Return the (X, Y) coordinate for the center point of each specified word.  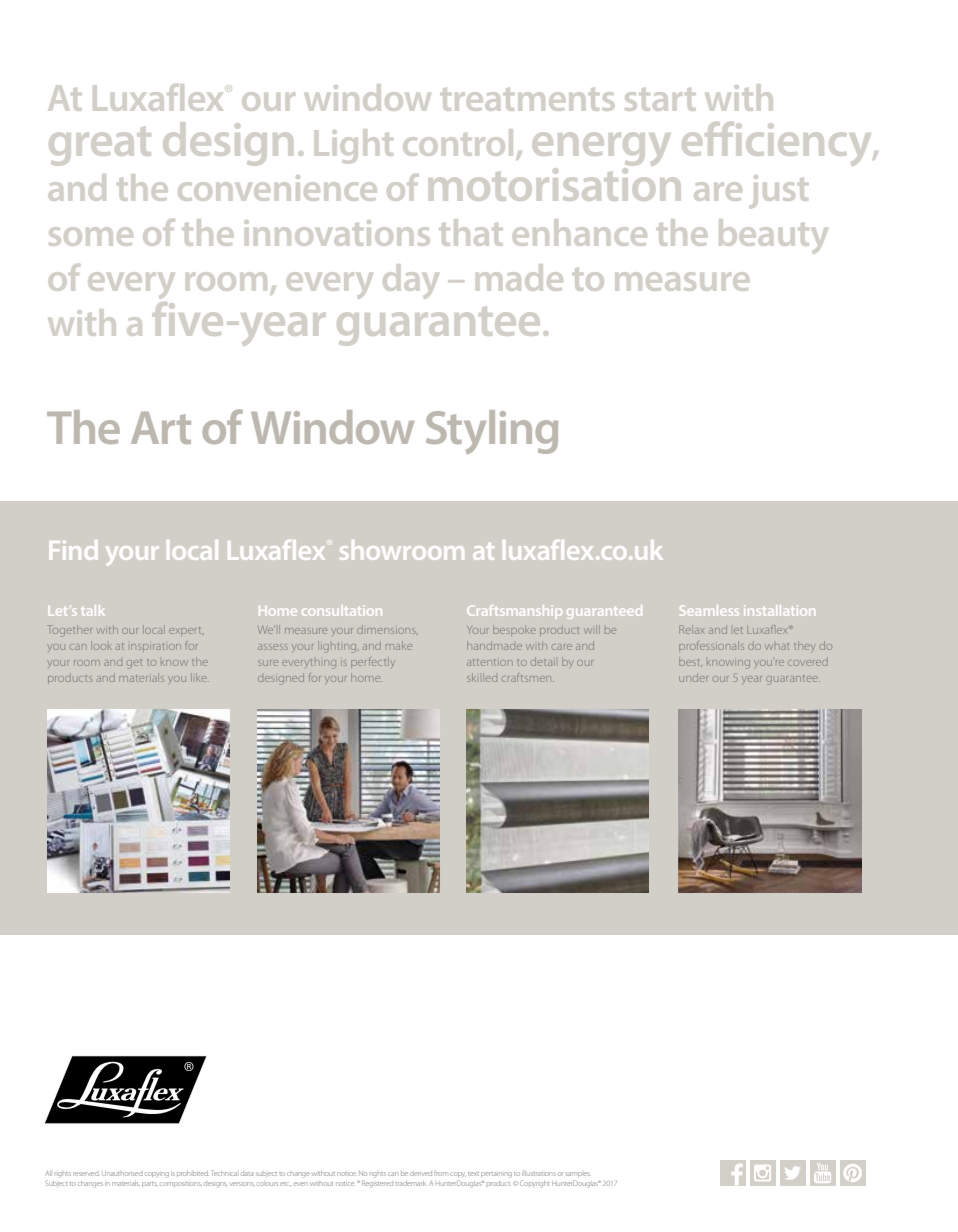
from (441, 1173)
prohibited (192, 1173)
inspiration (156, 646)
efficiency (778, 144)
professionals (711, 646)
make (399, 647)
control (458, 142)
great (100, 146)
